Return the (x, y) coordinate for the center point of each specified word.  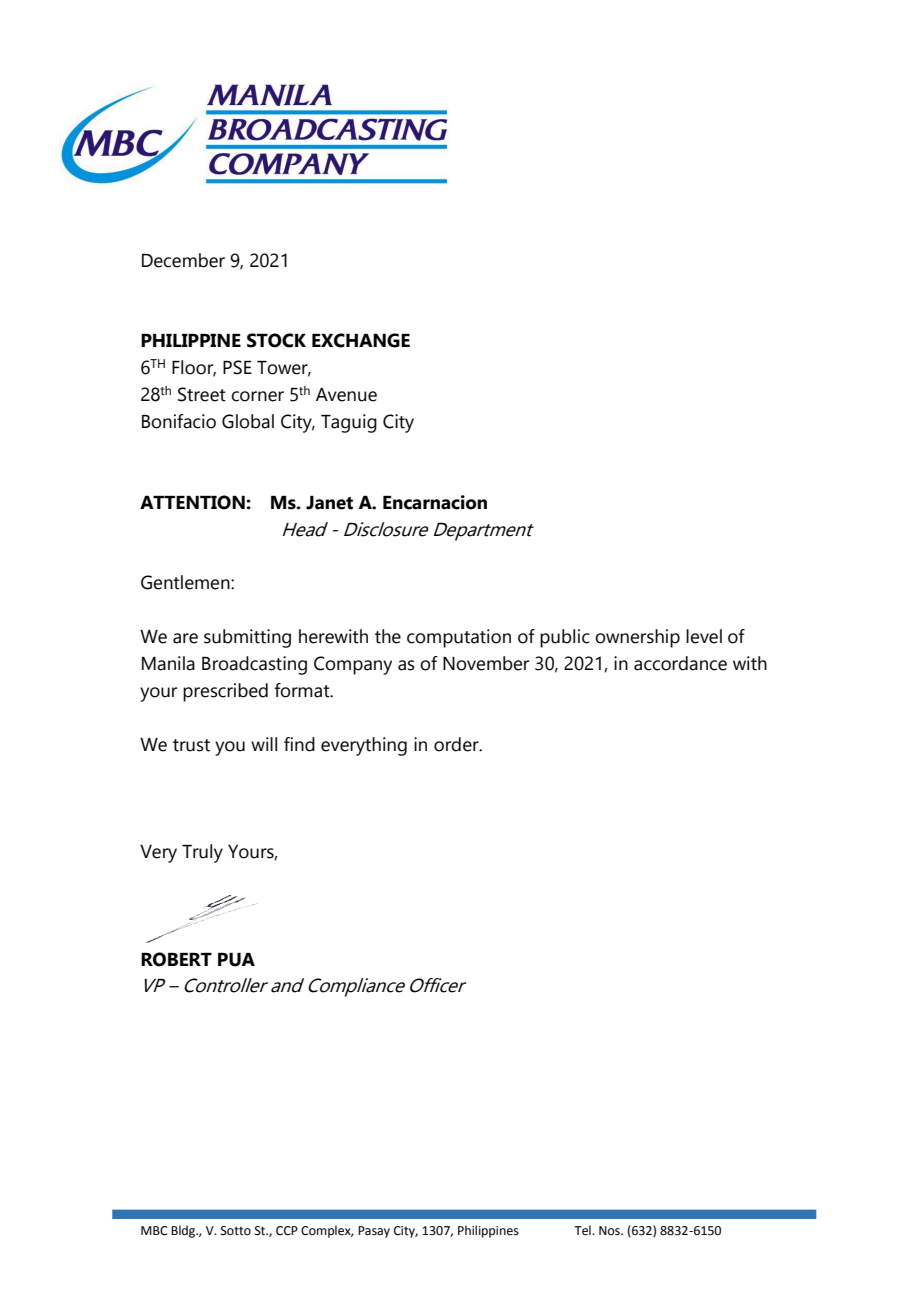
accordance (680, 663)
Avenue (346, 395)
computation (459, 638)
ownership (637, 638)
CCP (287, 1231)
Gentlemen (186, 582)
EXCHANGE (361, 340)
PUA (236, 960)
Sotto (236, 1231)
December (183, 260)
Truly (202, 853)
